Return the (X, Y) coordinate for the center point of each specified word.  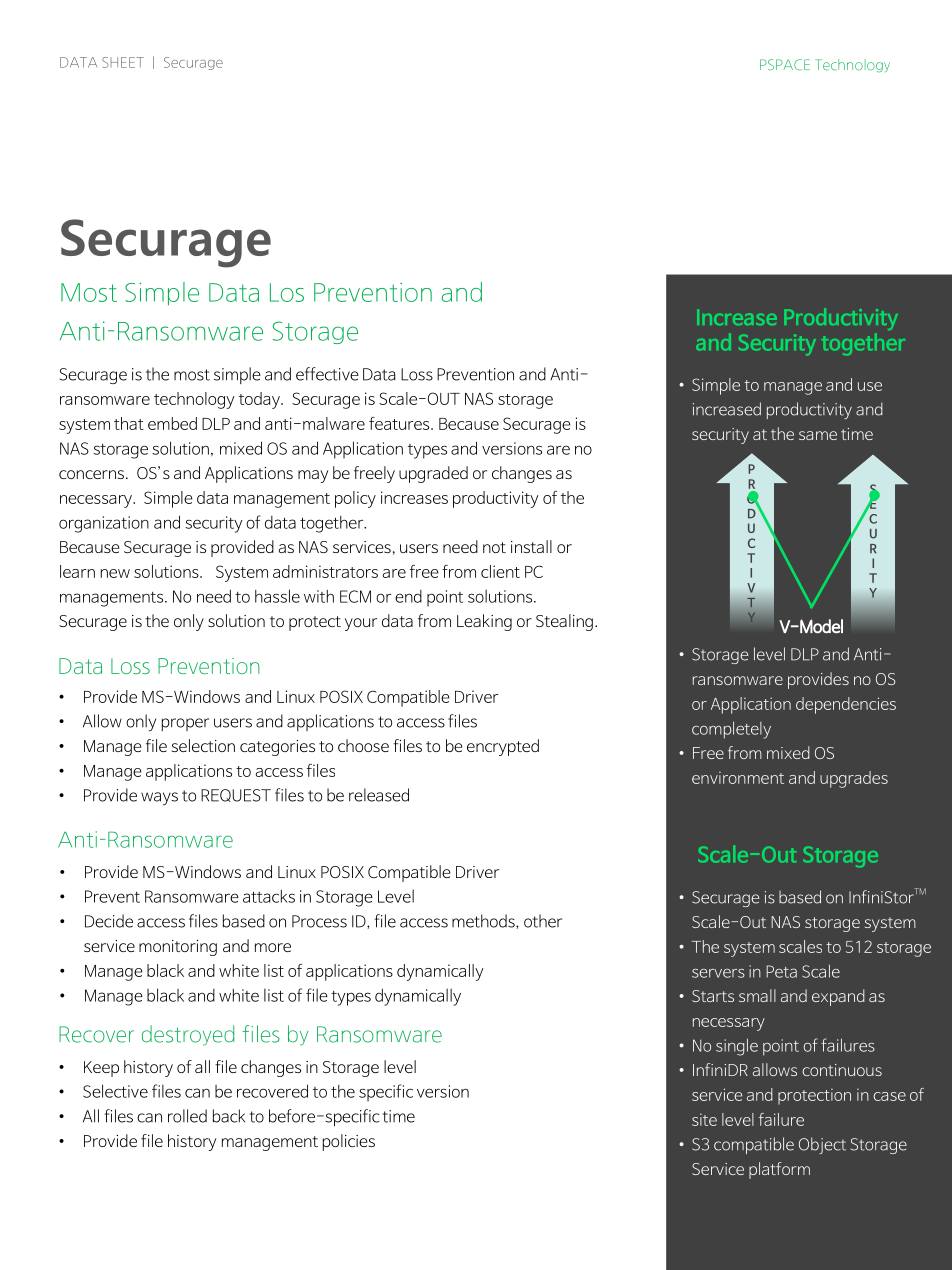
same (818, 435)
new (115, 573)
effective (327, 374)
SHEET (123, 62)
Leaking (484, 622)
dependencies (846, 705)
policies (349, 1142)
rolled (187, 1116)
